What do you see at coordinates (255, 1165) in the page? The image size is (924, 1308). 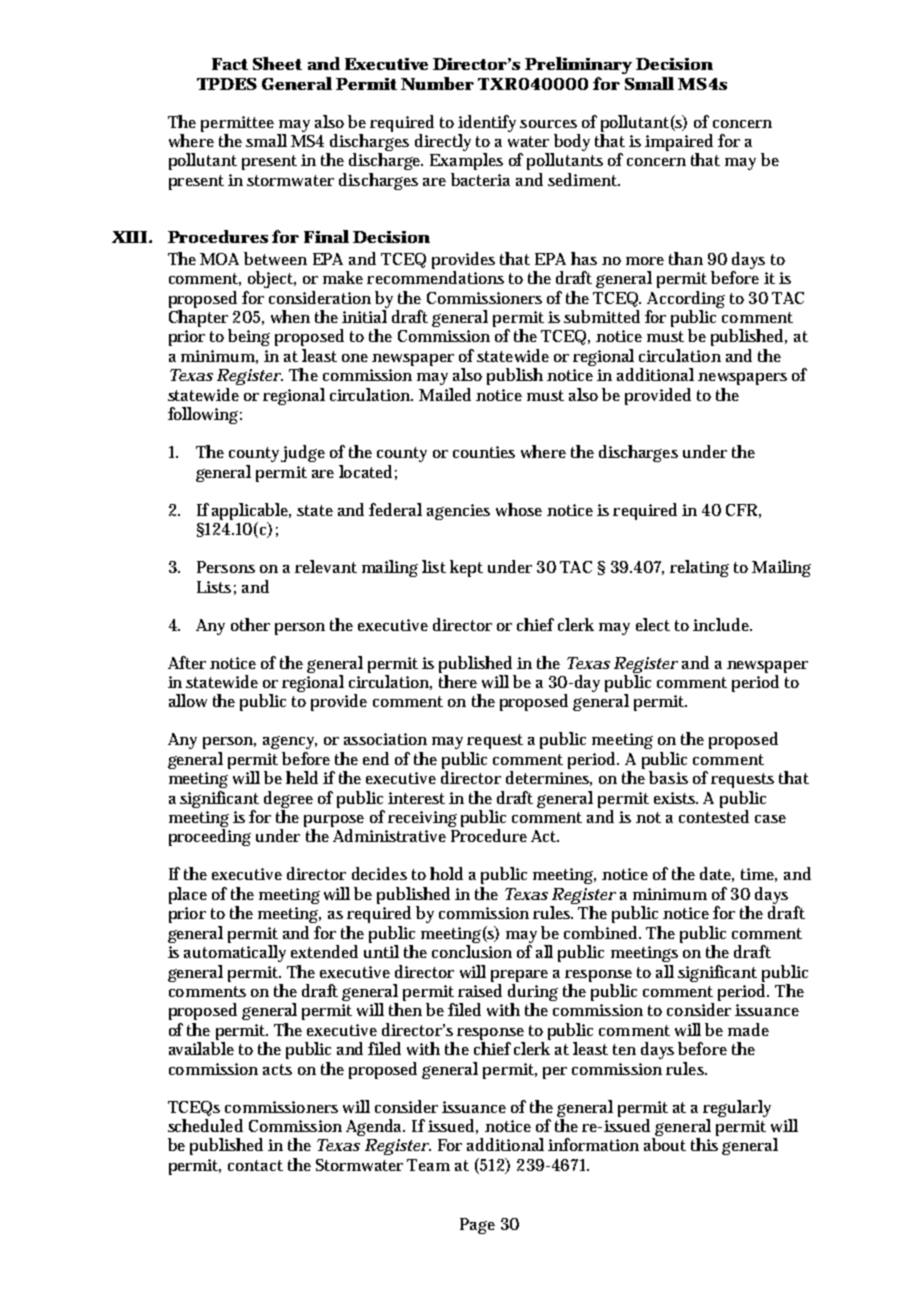 I see `contact` at bounding box center [255, 1165].
